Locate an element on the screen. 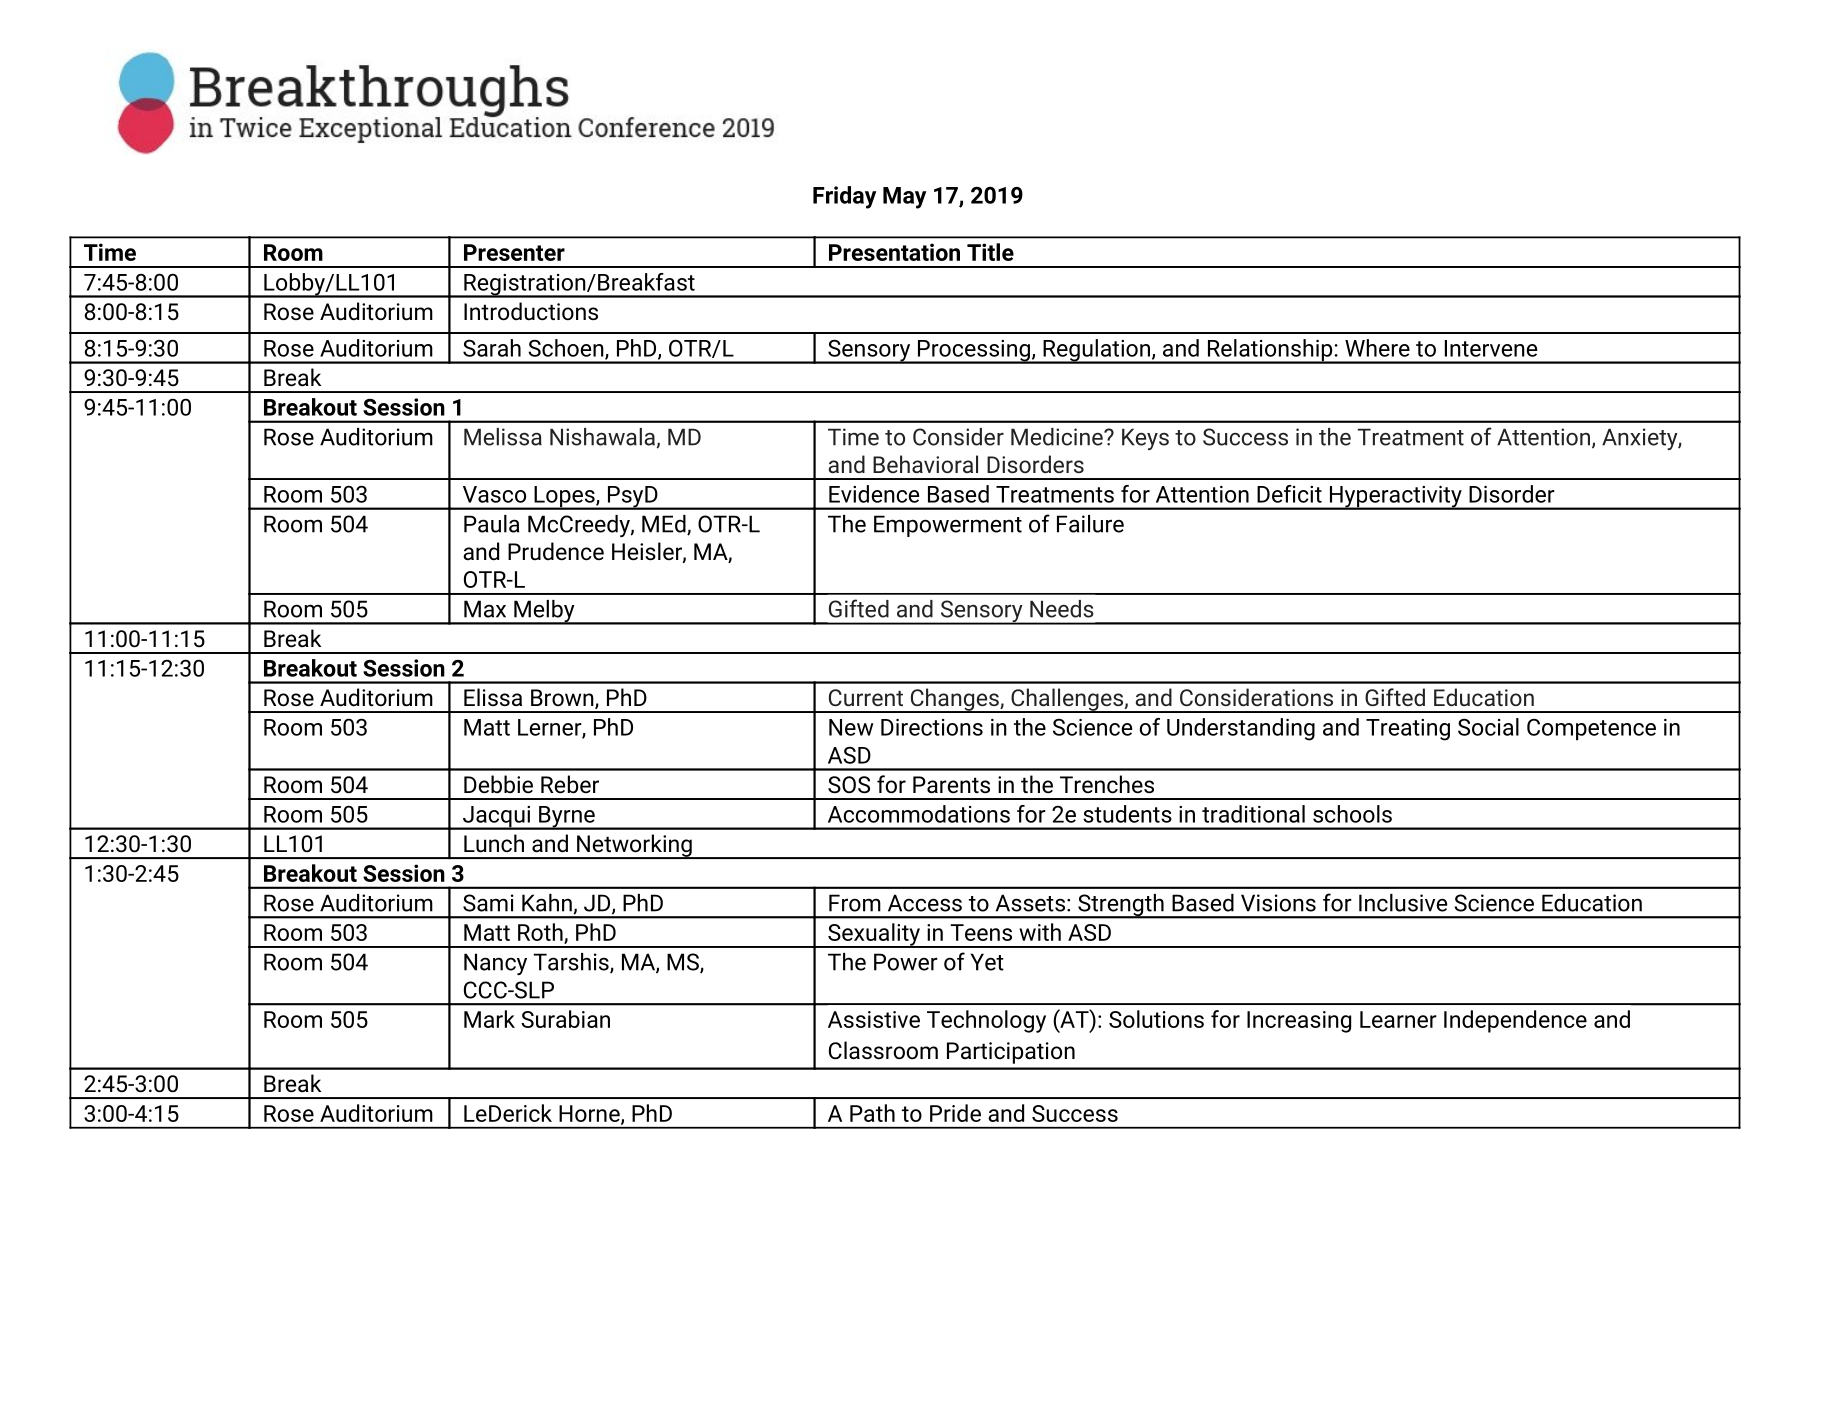 Image resolution: width=1836 pixels, height=1419 pixels. Horne is located at coordinates (590, 1114).
